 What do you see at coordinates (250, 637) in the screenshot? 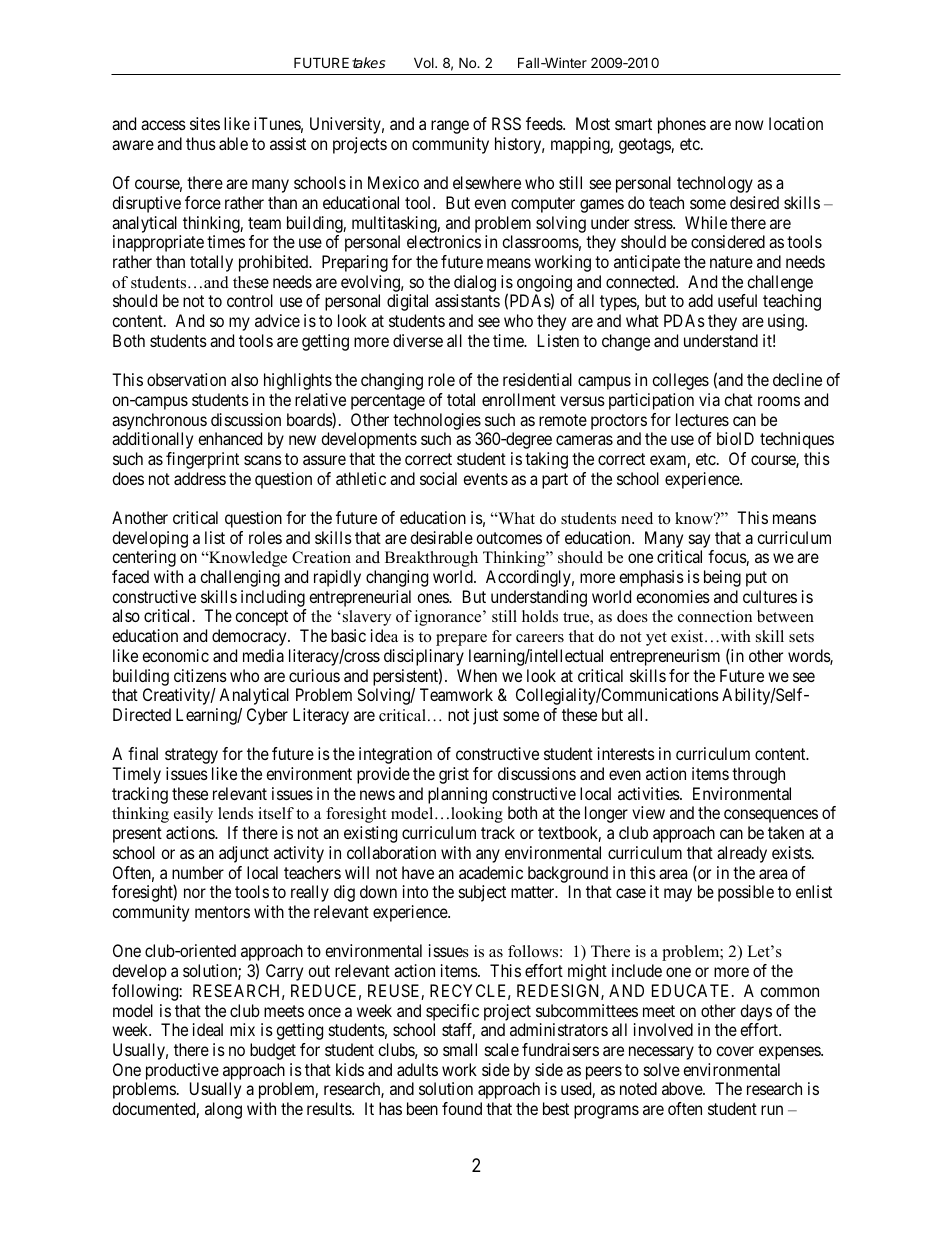
I see `democracy` at bounding box center [250, 637].
